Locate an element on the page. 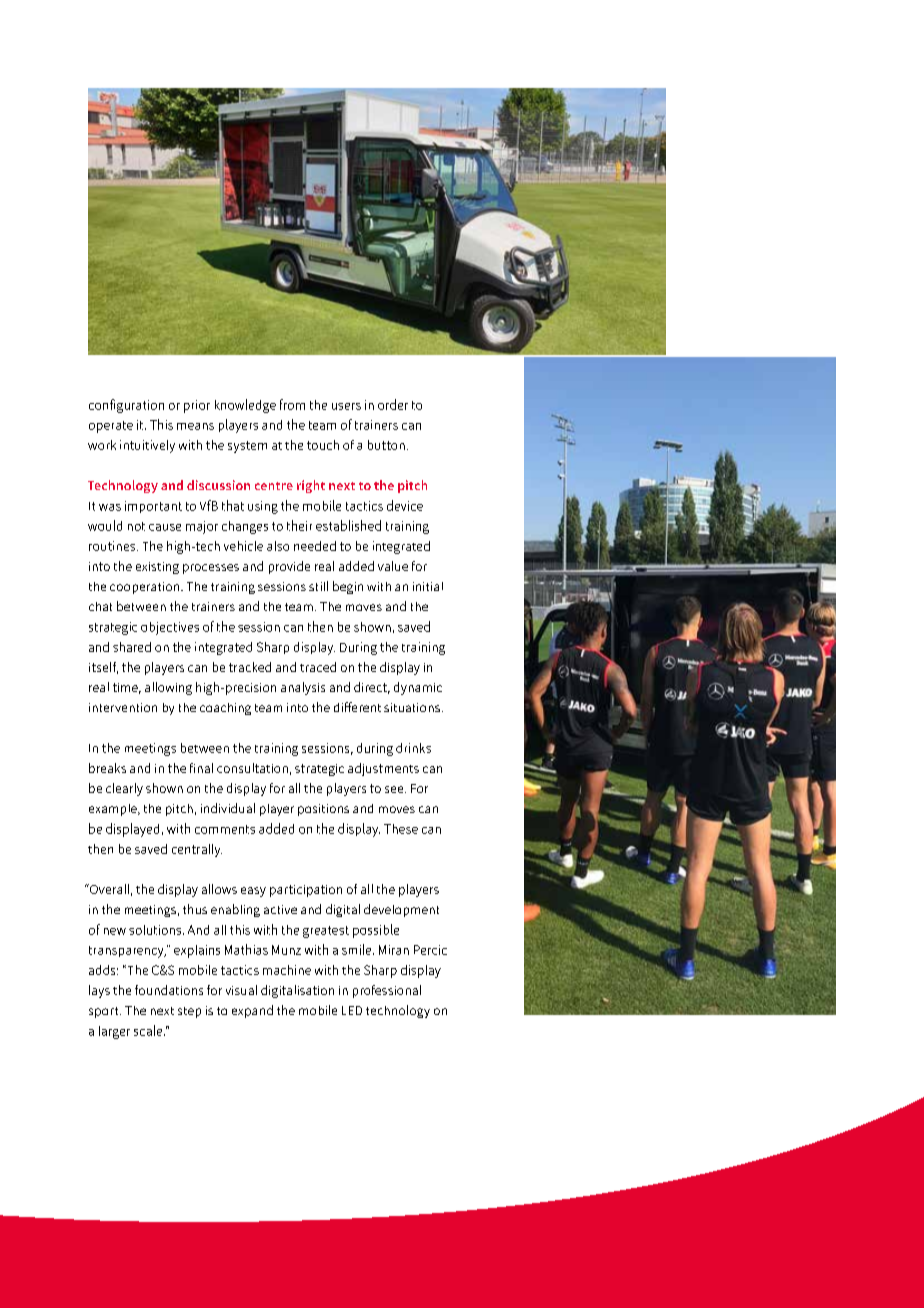 The width and height of the image is (924, 1308). easy is located at coordinates (253, 892).
